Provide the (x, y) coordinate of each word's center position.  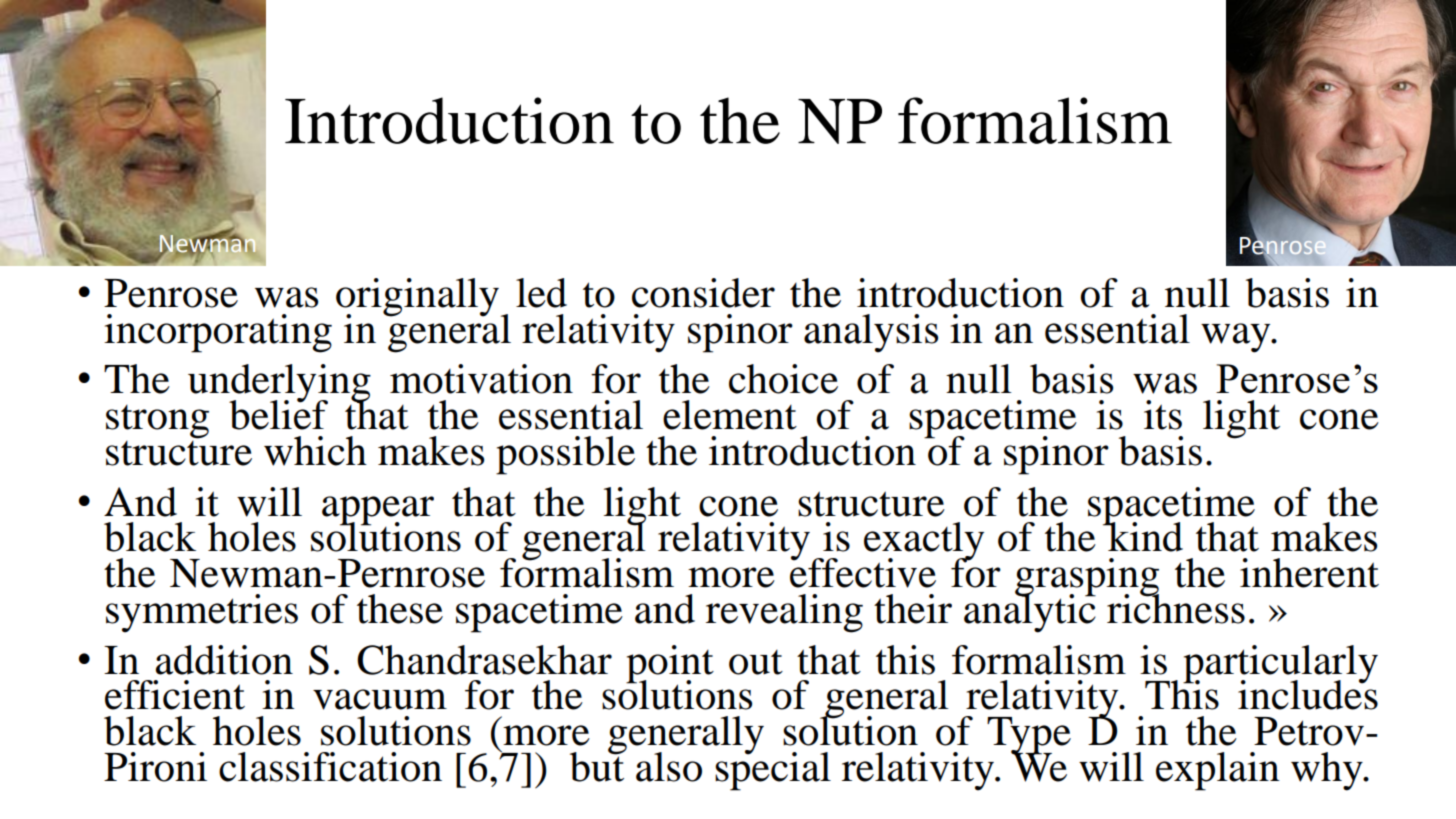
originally (419, 298)
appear (378, 511)
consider (703, 293)
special (773, 770)
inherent (1309, 573)
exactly (924, 542)
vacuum (380, 699)
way (1237, 338)
